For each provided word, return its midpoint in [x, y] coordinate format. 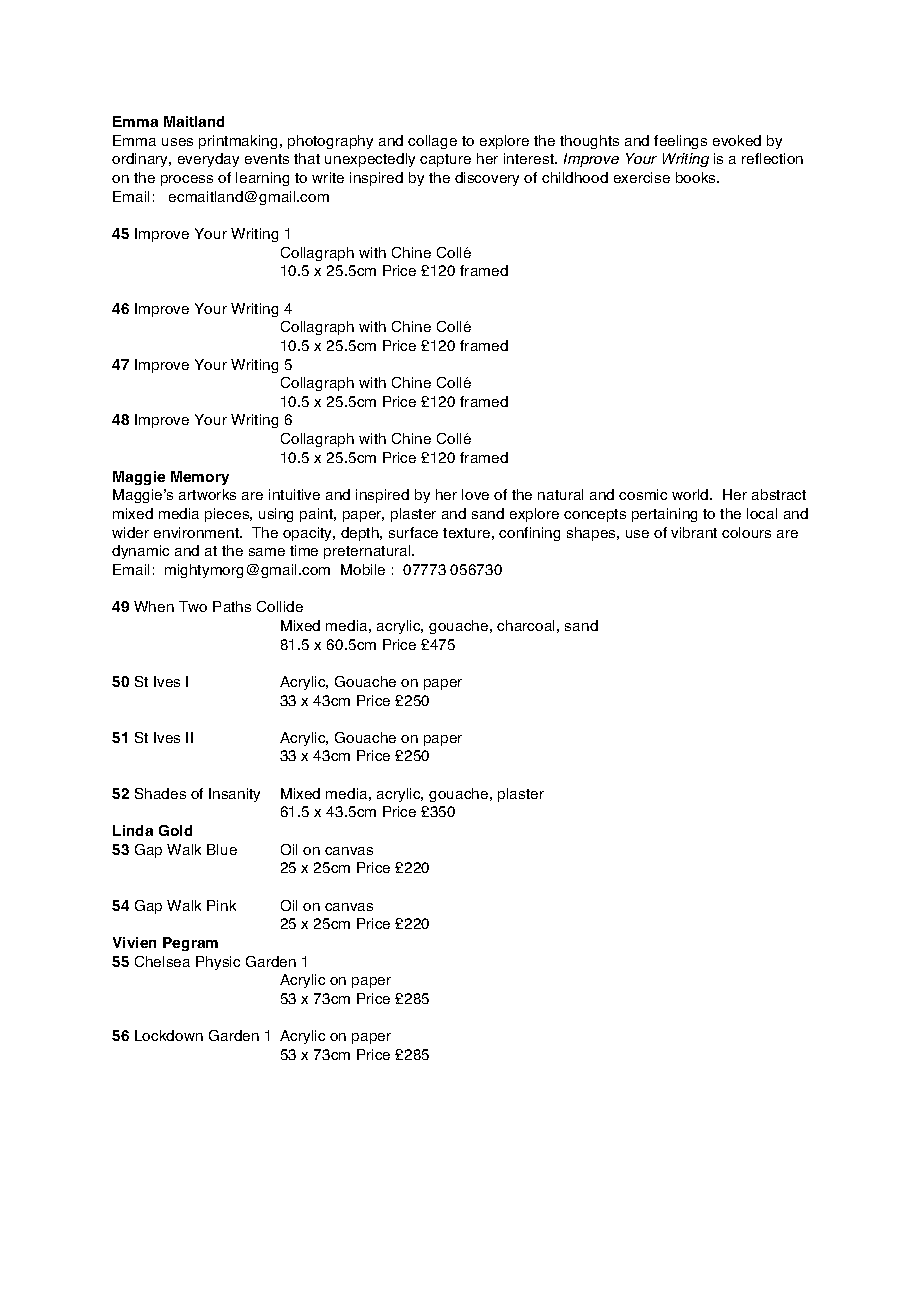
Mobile [363, 569]
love [475, 494]
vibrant [694, 532]
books [697, 177]
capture [445, 160]
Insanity [234, 795]
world [691, 494]
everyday [208, 160]
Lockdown [169, 1035]
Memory [200, 478]
